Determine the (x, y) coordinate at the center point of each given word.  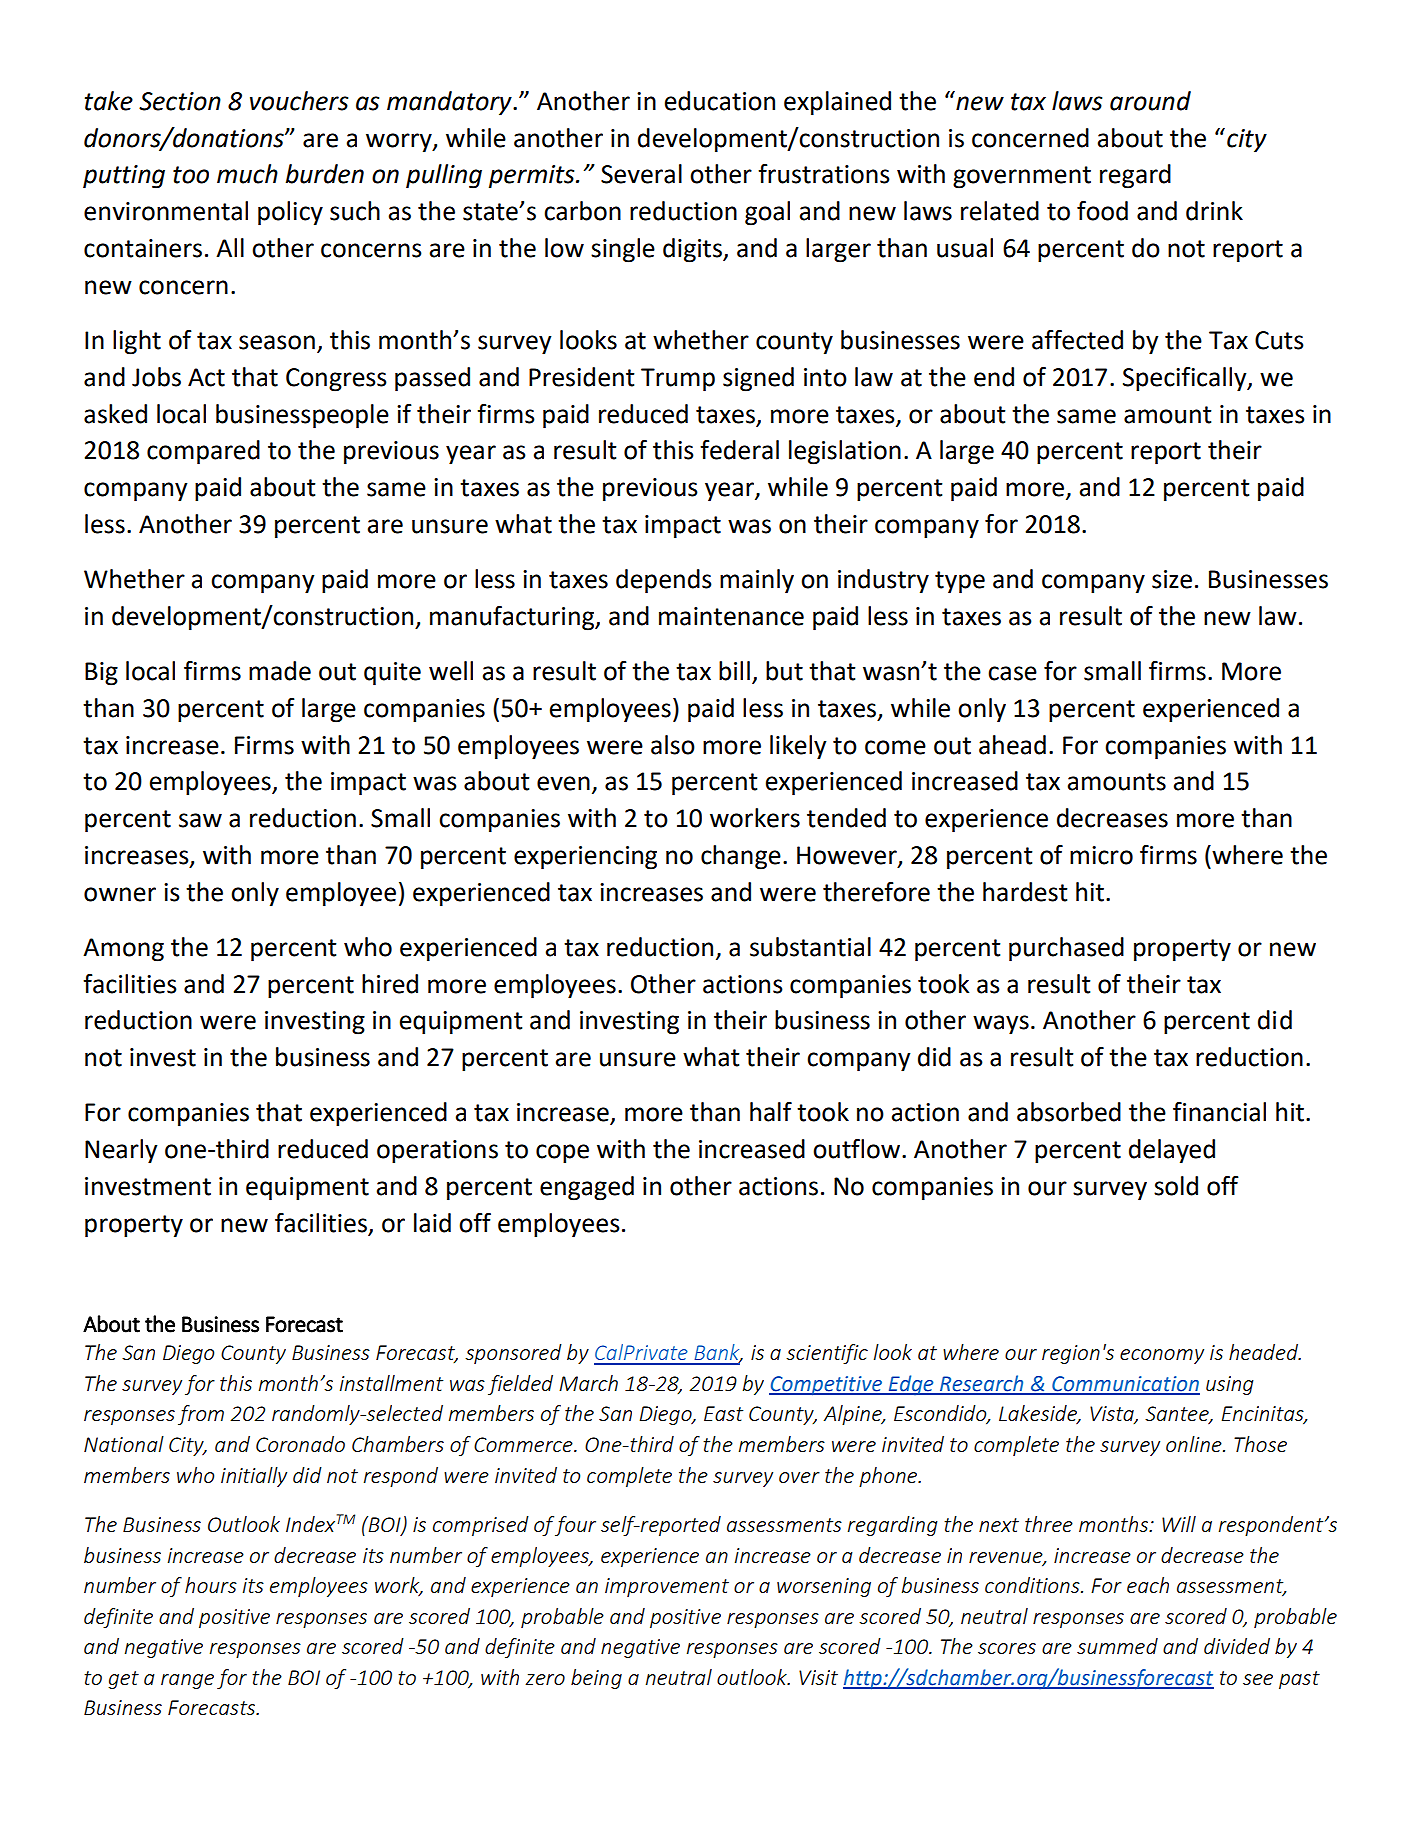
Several (641, 174)
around (1150, 101)
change (741, 857)
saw (200, 820)
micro (1101, 855)
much (247, 174)
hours (211, 1585)
